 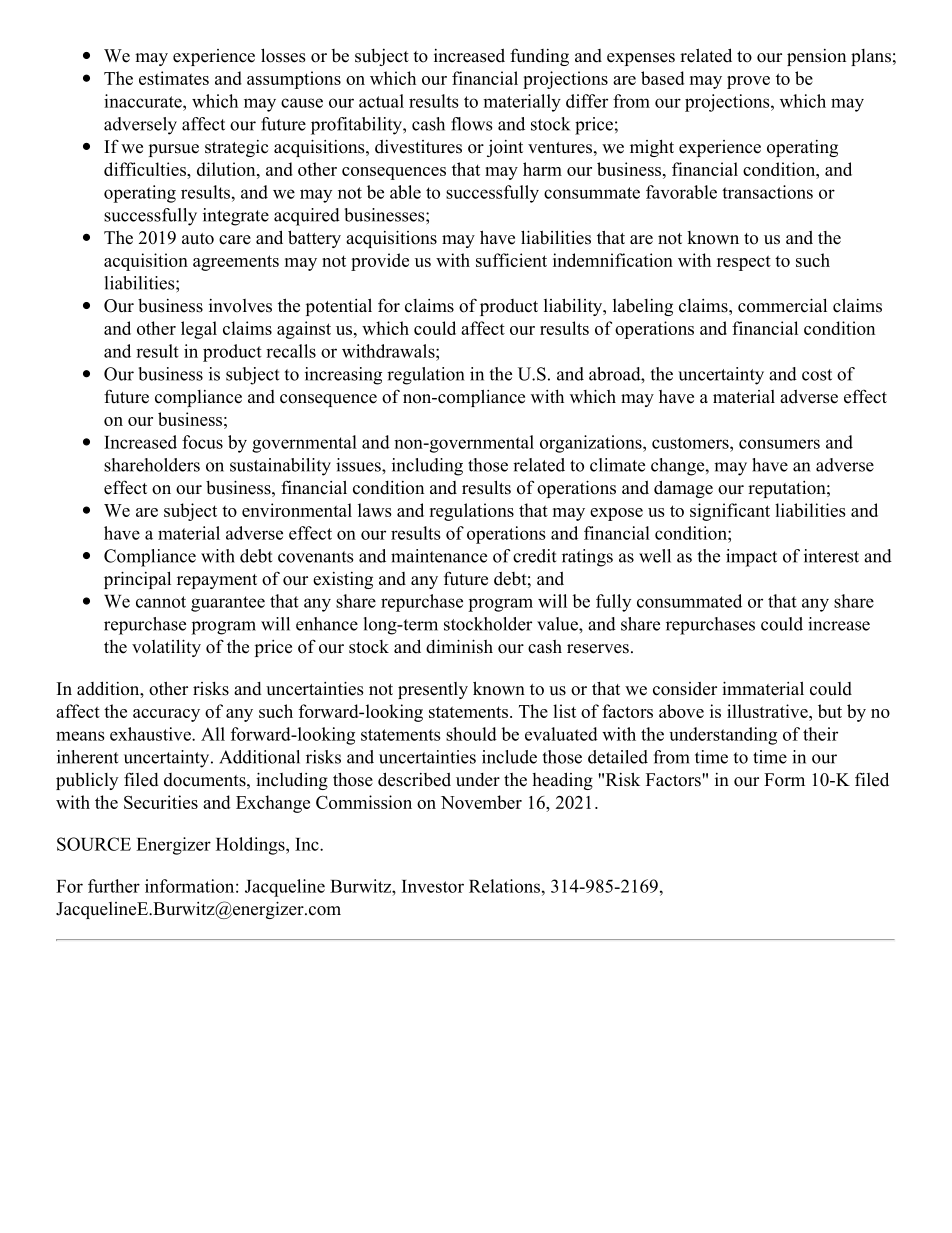 What do you see at coordinates (539, 57) in the screenshot?
I see `funding` at bounding box center [539, 57].
